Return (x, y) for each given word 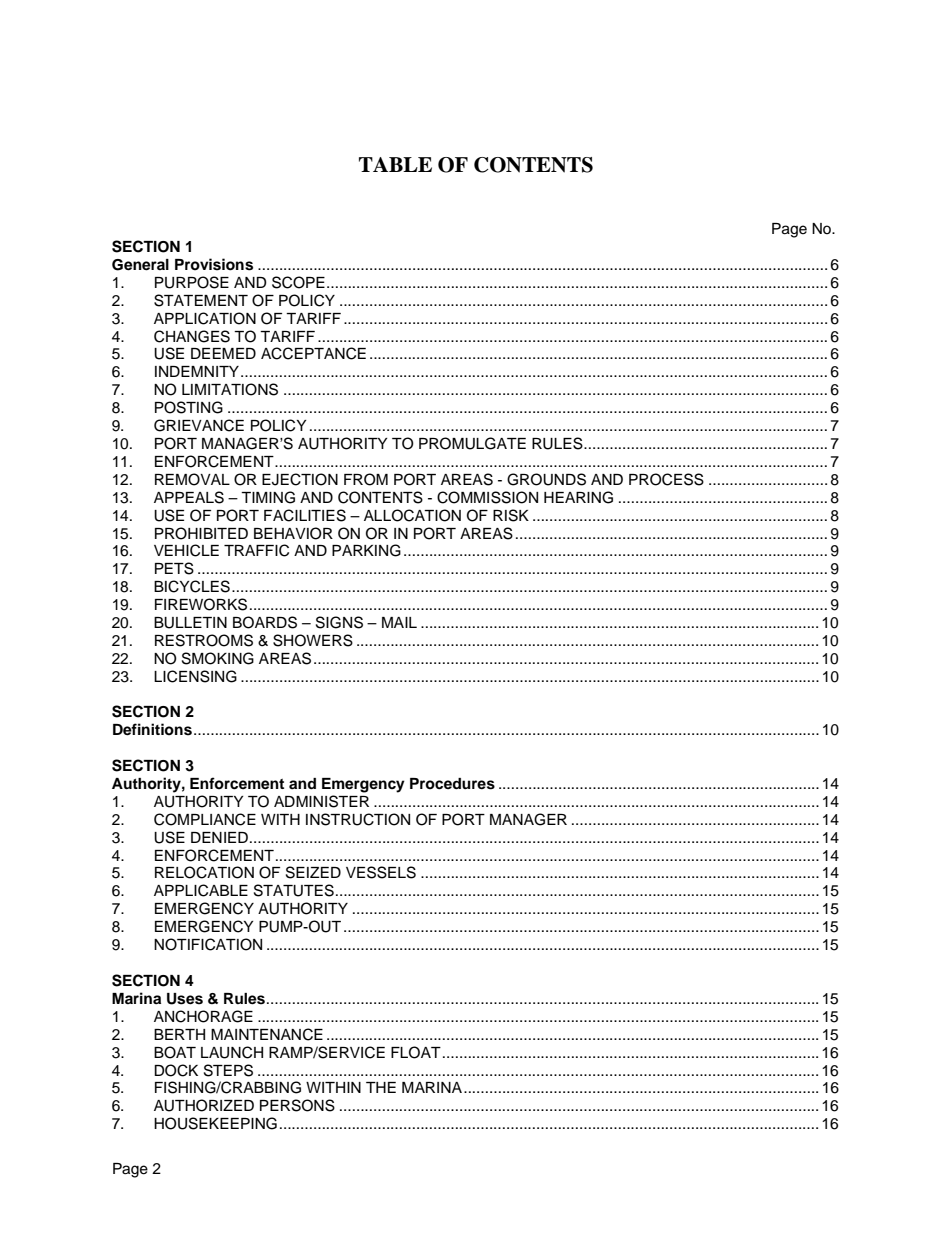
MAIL (399, 622)
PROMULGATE (472, 443)
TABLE (395, 164)
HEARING (578, 497)
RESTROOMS (204, 640)
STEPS (228, 1070)
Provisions (214, 264)
